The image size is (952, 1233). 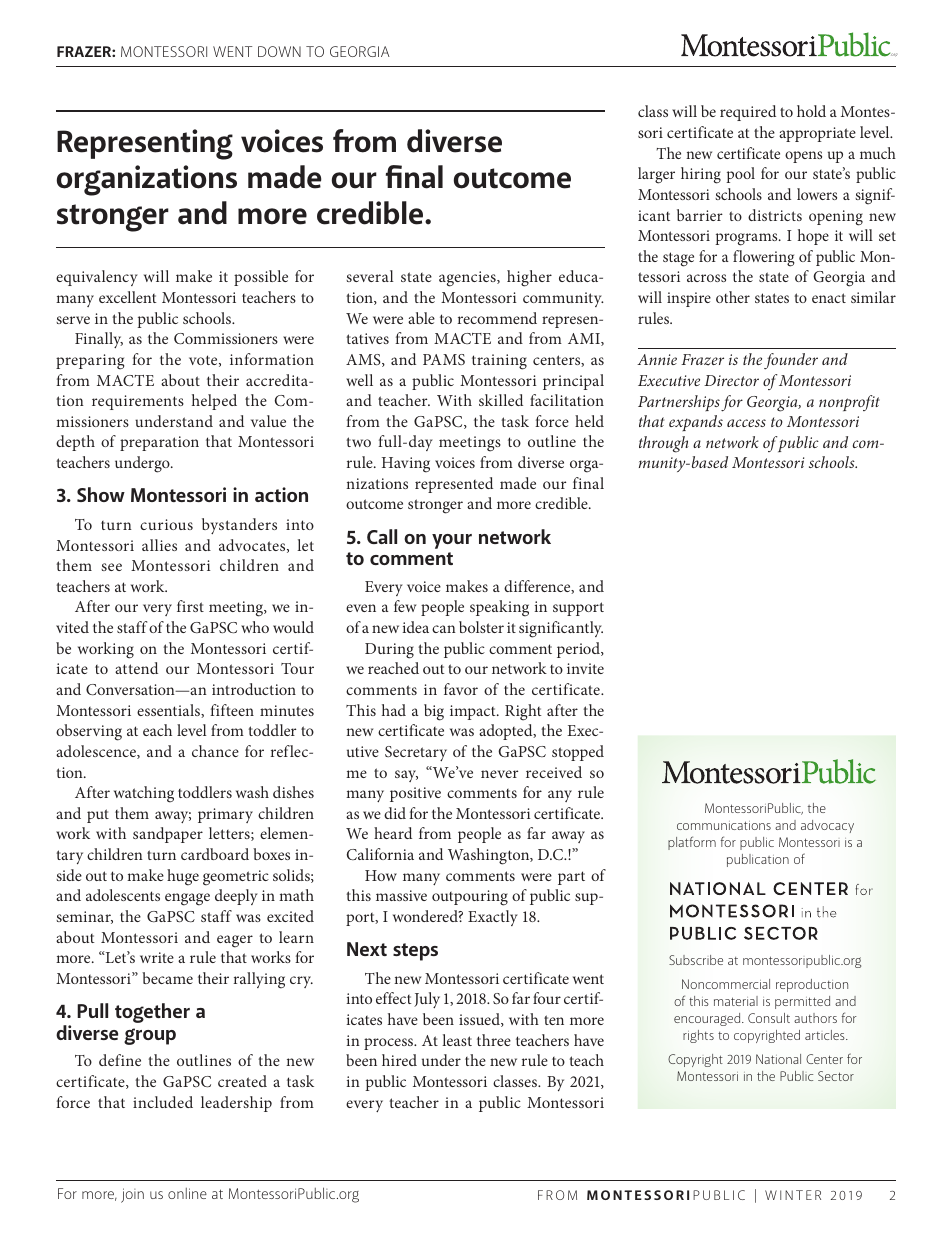 What do you see at coordinates (827, 826) in the screenshot?
I see `advocacy` at bounding box center [827, 826].
